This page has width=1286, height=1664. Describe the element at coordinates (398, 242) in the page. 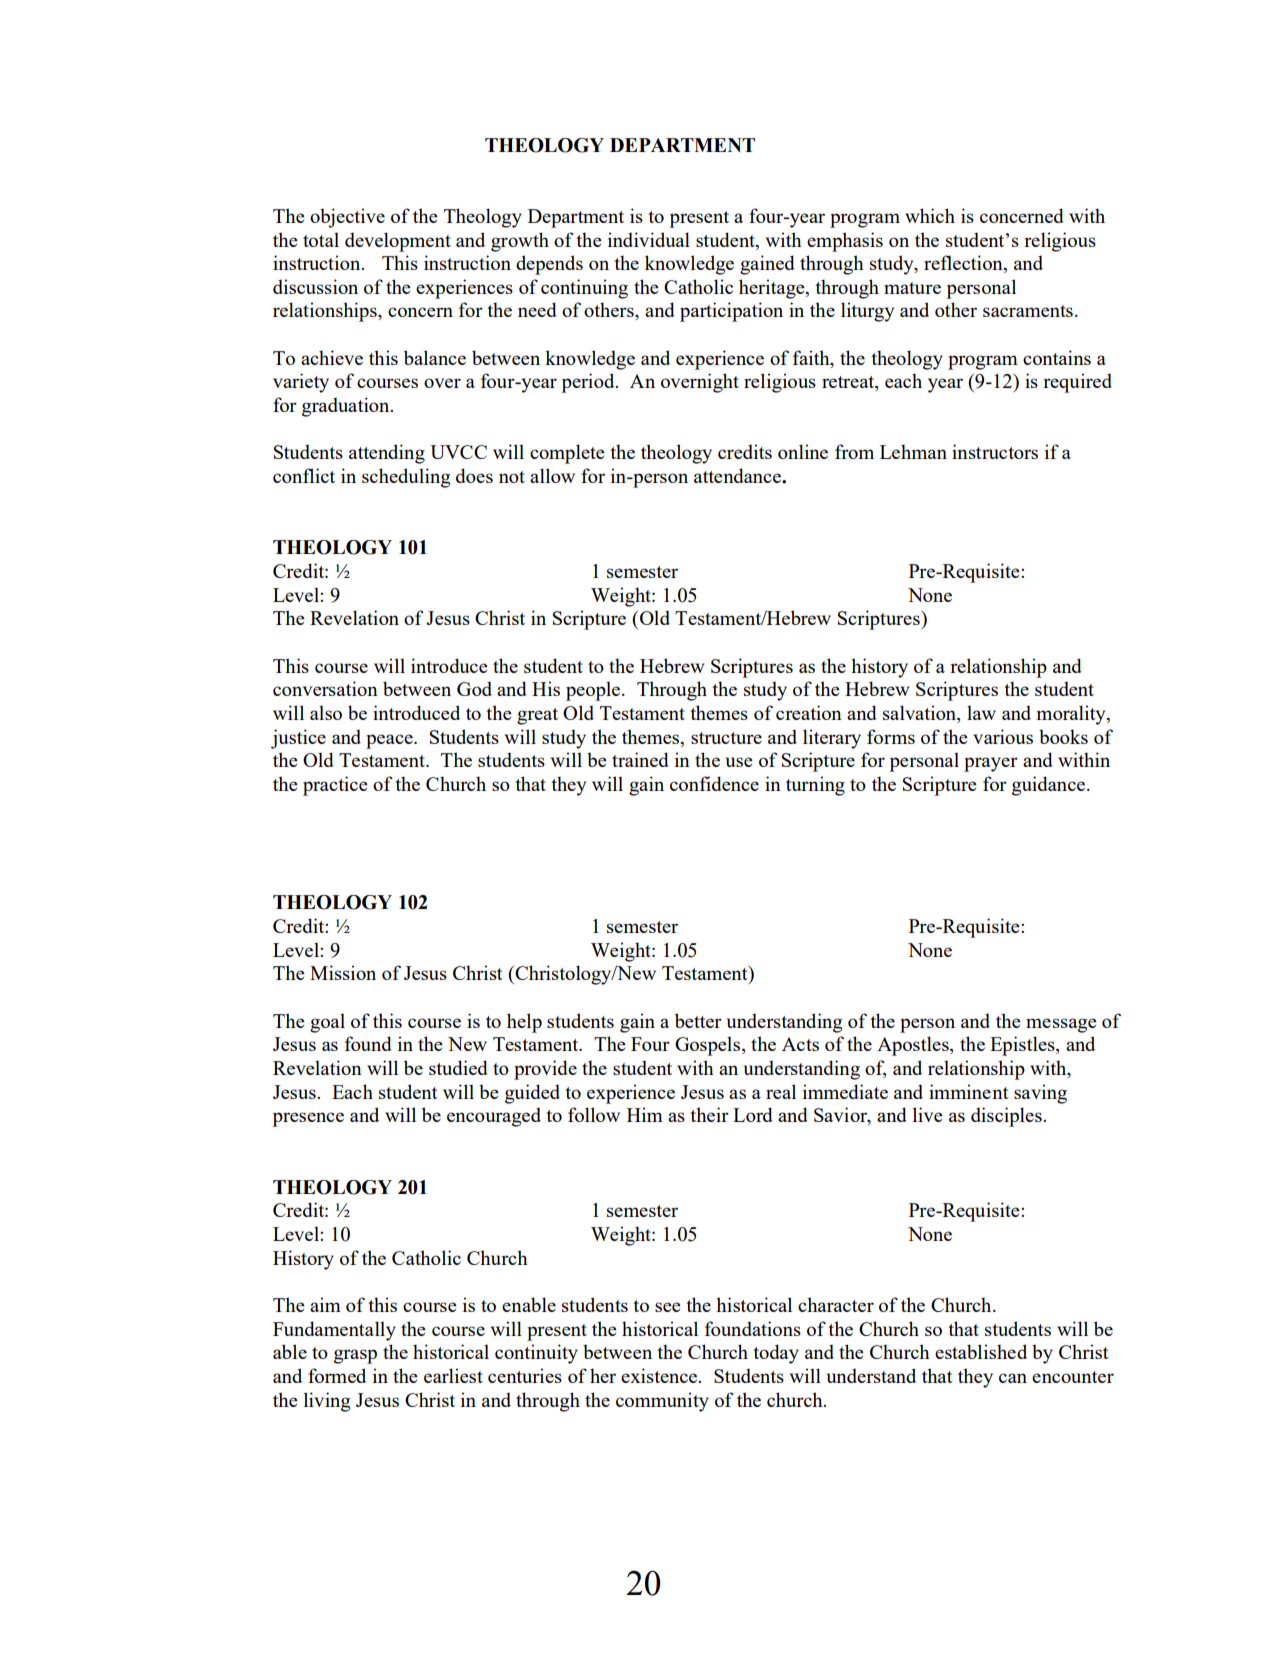

I see `development` at that location.
